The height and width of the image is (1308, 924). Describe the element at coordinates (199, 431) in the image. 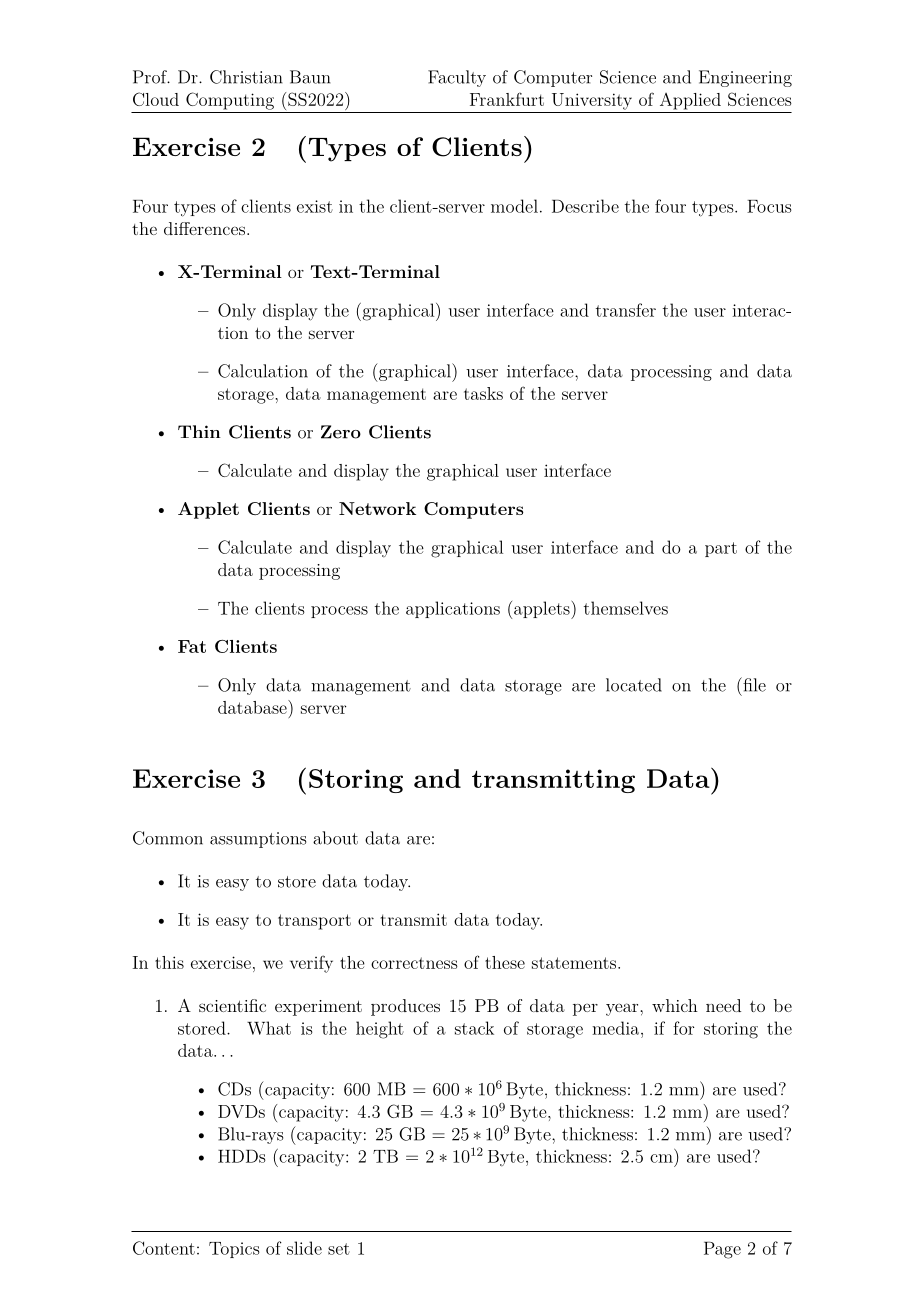

I see `Thin` at that location.
